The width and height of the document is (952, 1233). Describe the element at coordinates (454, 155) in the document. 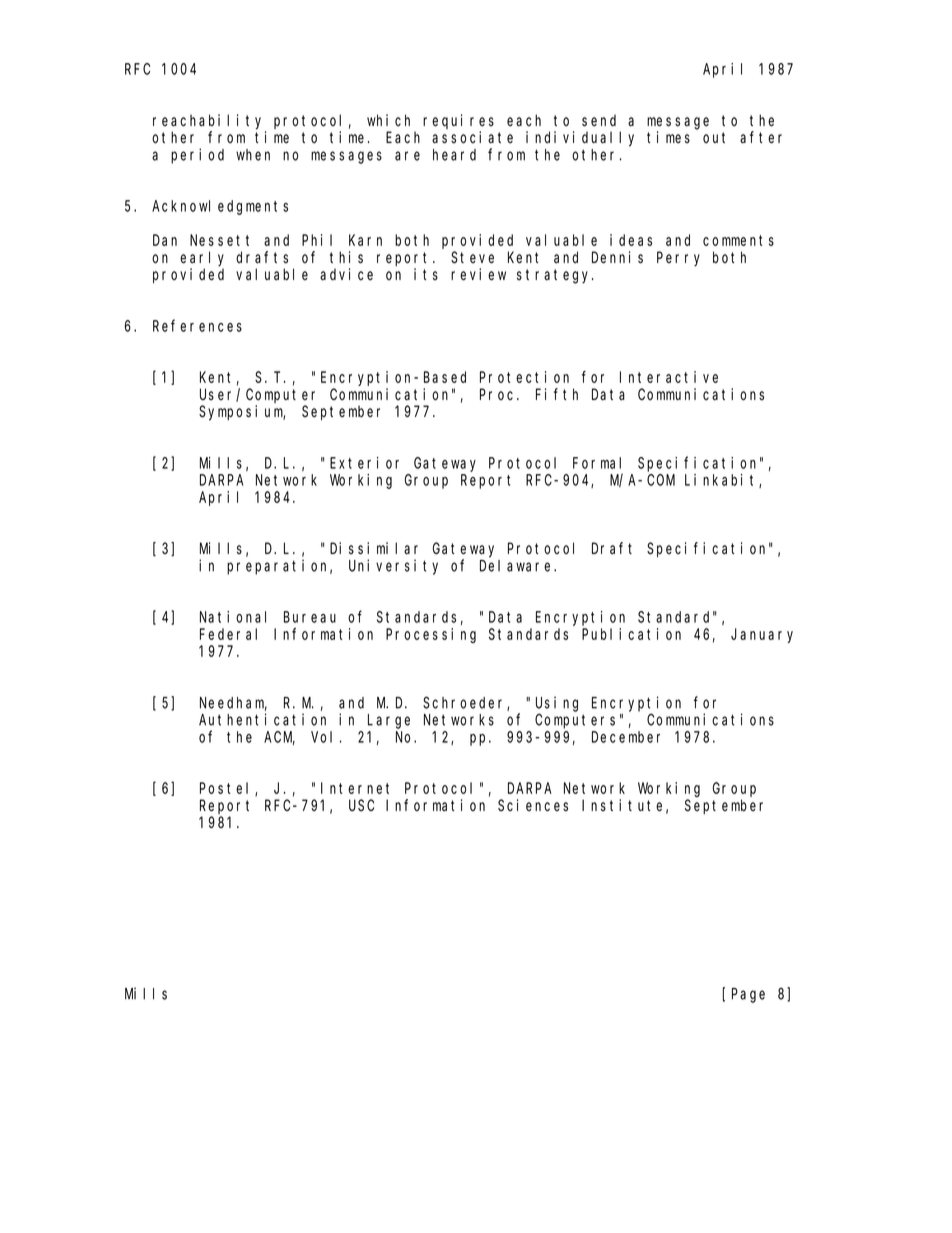

I see `heard` at that location.
